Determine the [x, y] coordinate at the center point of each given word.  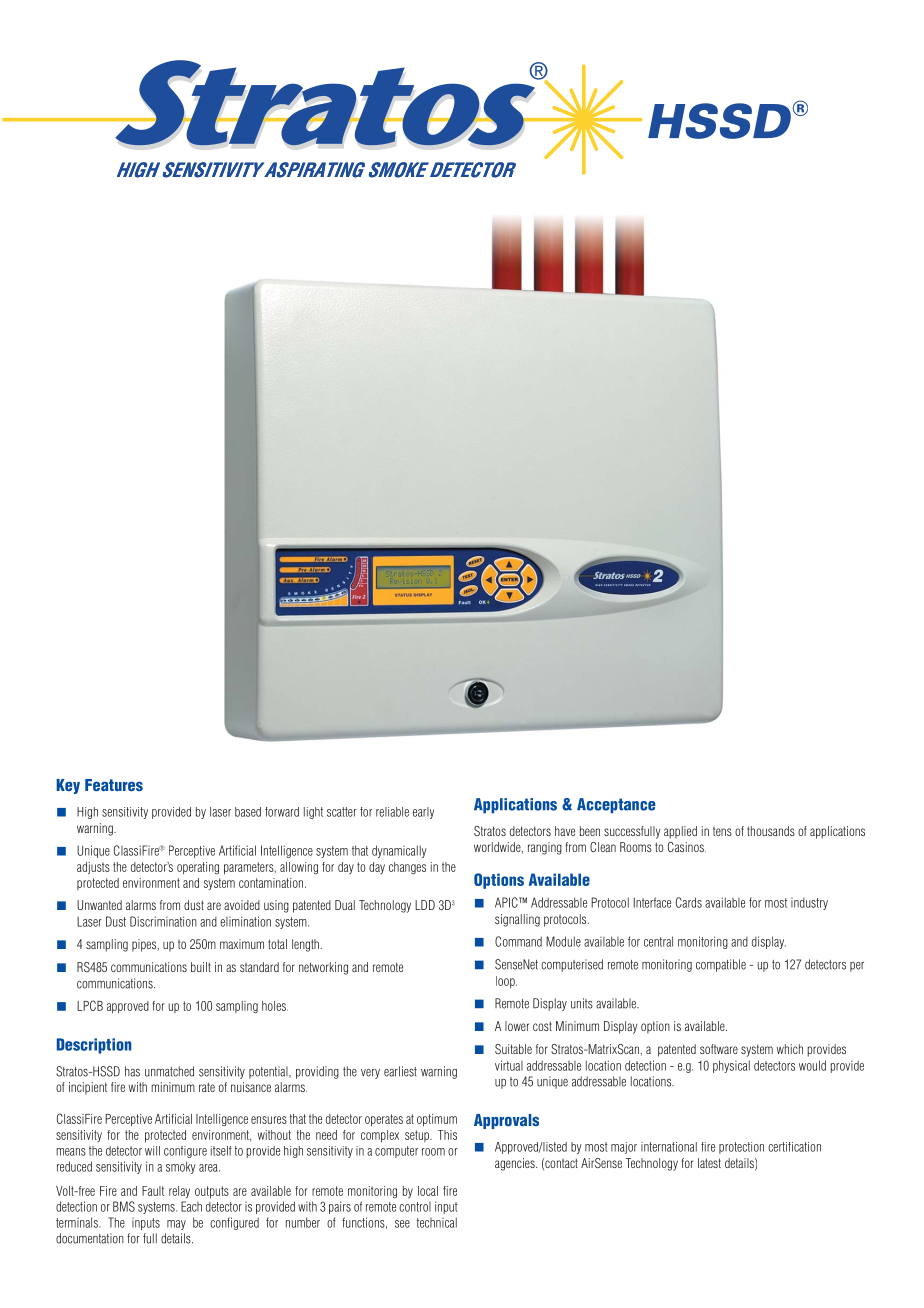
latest [709, 1163]
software [719, 1049]
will [152, 1151]
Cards [689, 902]
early [423, 813]
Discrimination [163, 921]
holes [275, 1006]
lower [517, 1026]
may [176, 1225]
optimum [437, 1120]
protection [741, 1148]
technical [437, 1222]
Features [114, 785]
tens [722, 831]
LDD [425, 905]
